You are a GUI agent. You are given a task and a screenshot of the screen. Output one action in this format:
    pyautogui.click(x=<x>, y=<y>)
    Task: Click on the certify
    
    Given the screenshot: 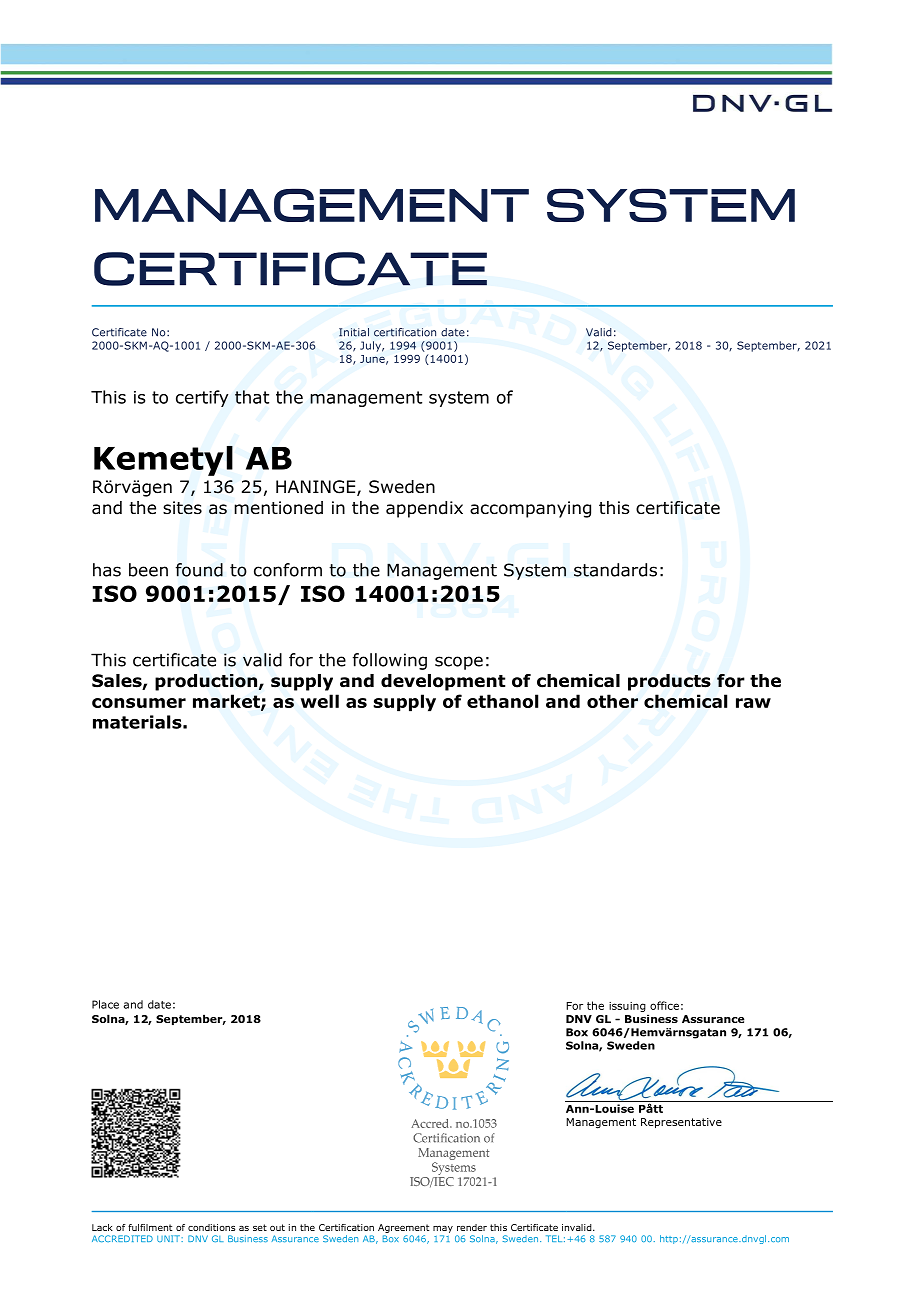 What is the action you would take?
    pyautogui.click(x=202, y=398)
